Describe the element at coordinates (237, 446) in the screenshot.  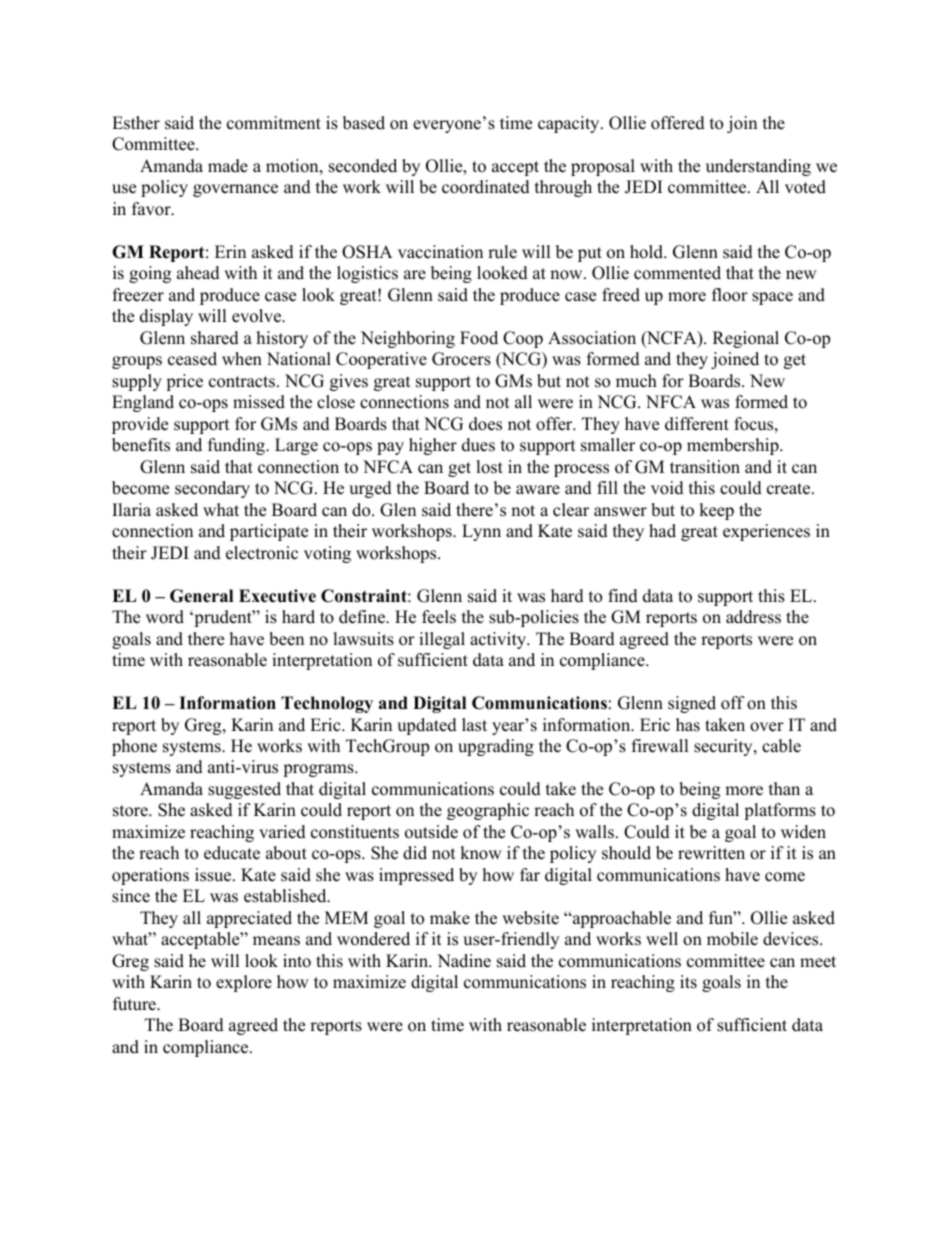
I see `funding` at that location.
